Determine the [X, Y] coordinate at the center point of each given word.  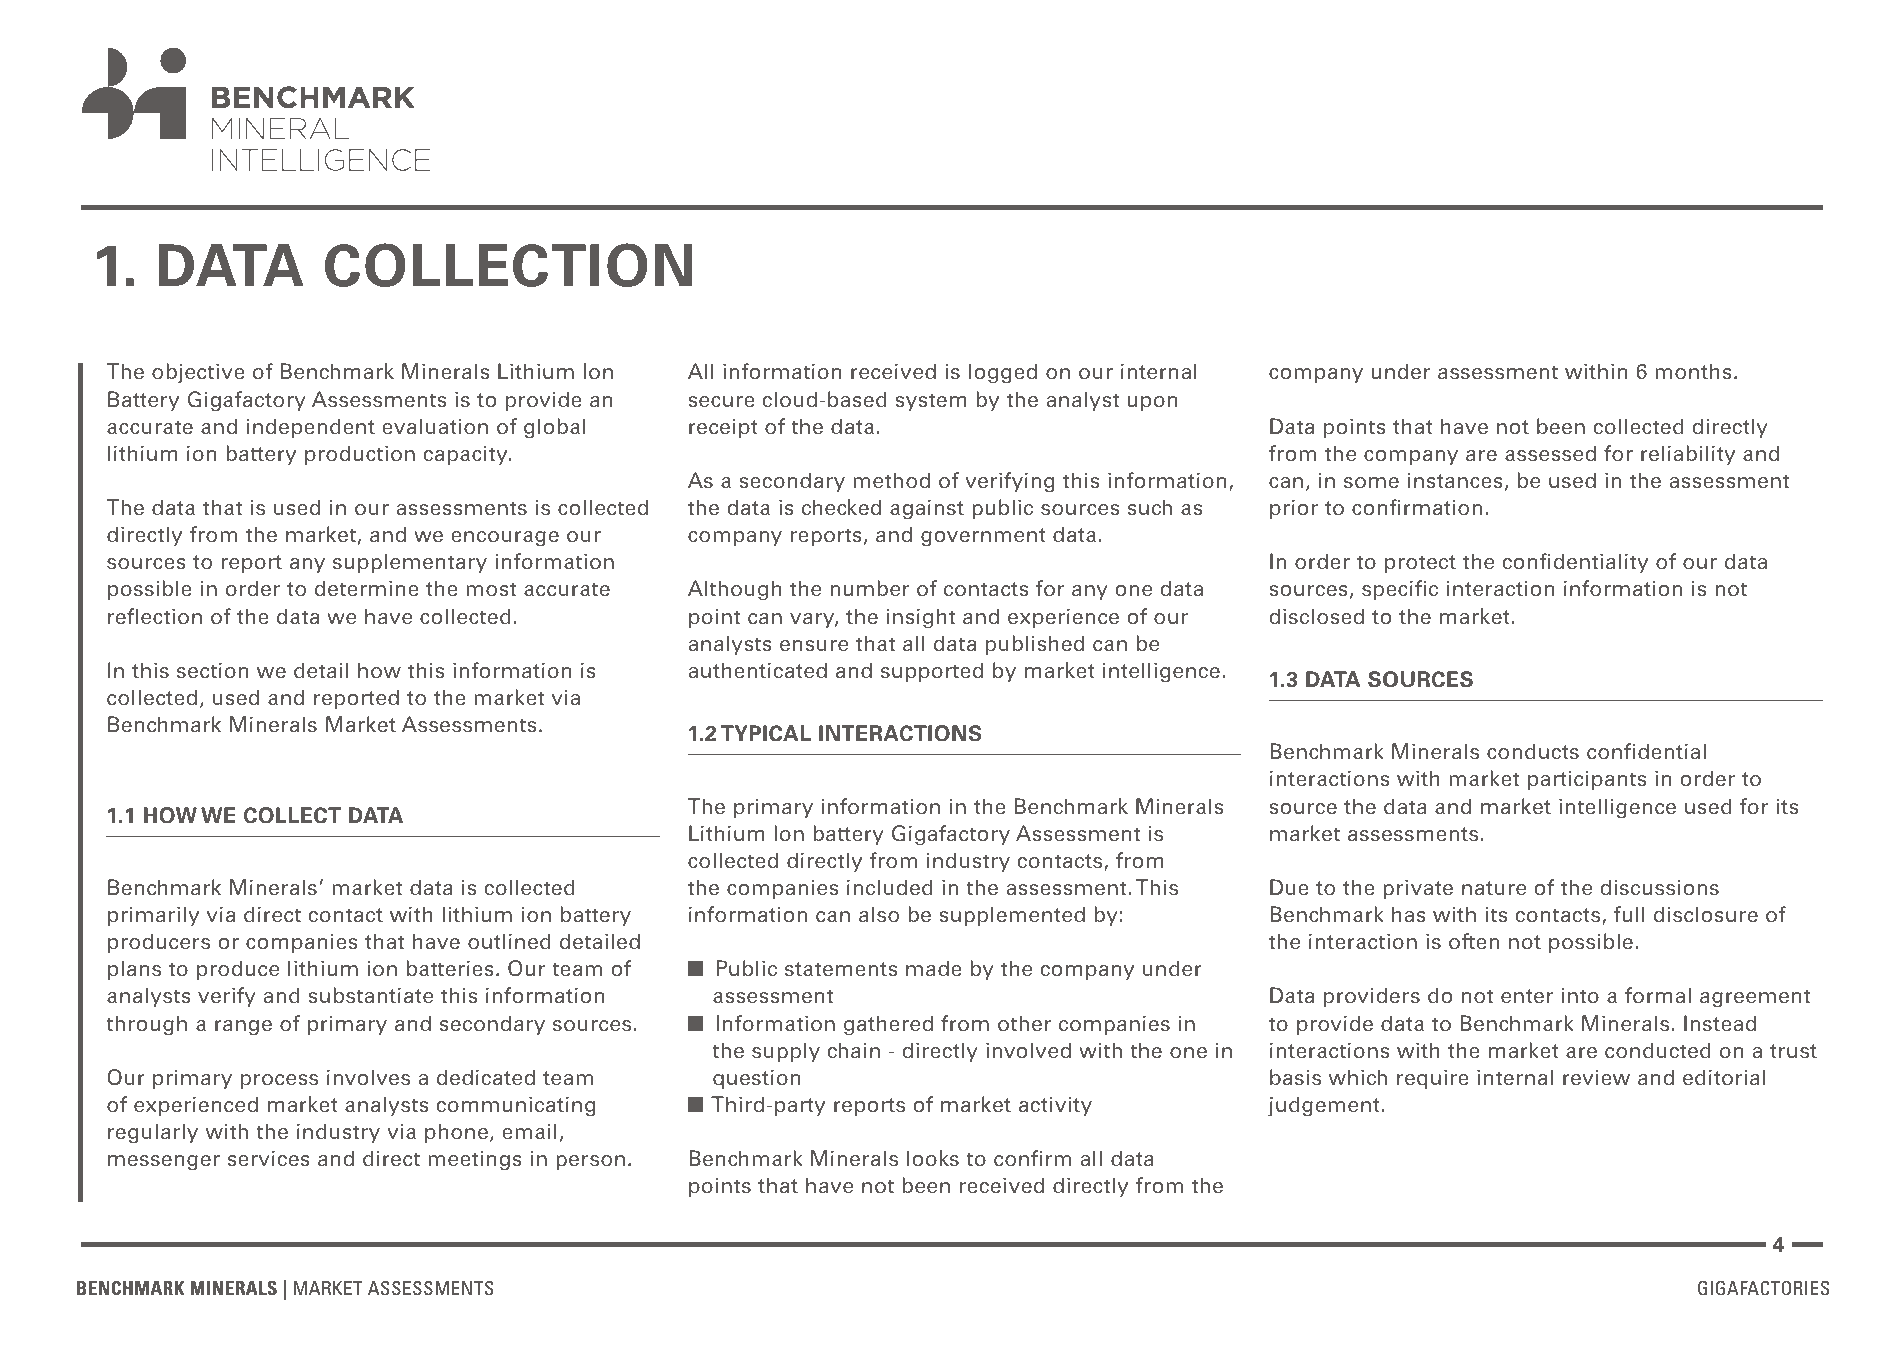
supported [932, 672]
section [213, 670]
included [890, 887]
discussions [1659, 887]
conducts [1533, 751]
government [983, 537]
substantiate [370, 995]
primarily [154, 916]
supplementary [410, 563]
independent [311, 428]
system [931, 402]
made [934, 968]
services [269, 1158]
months [1693, 371]
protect [1420, 564]
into [1580, 995]
